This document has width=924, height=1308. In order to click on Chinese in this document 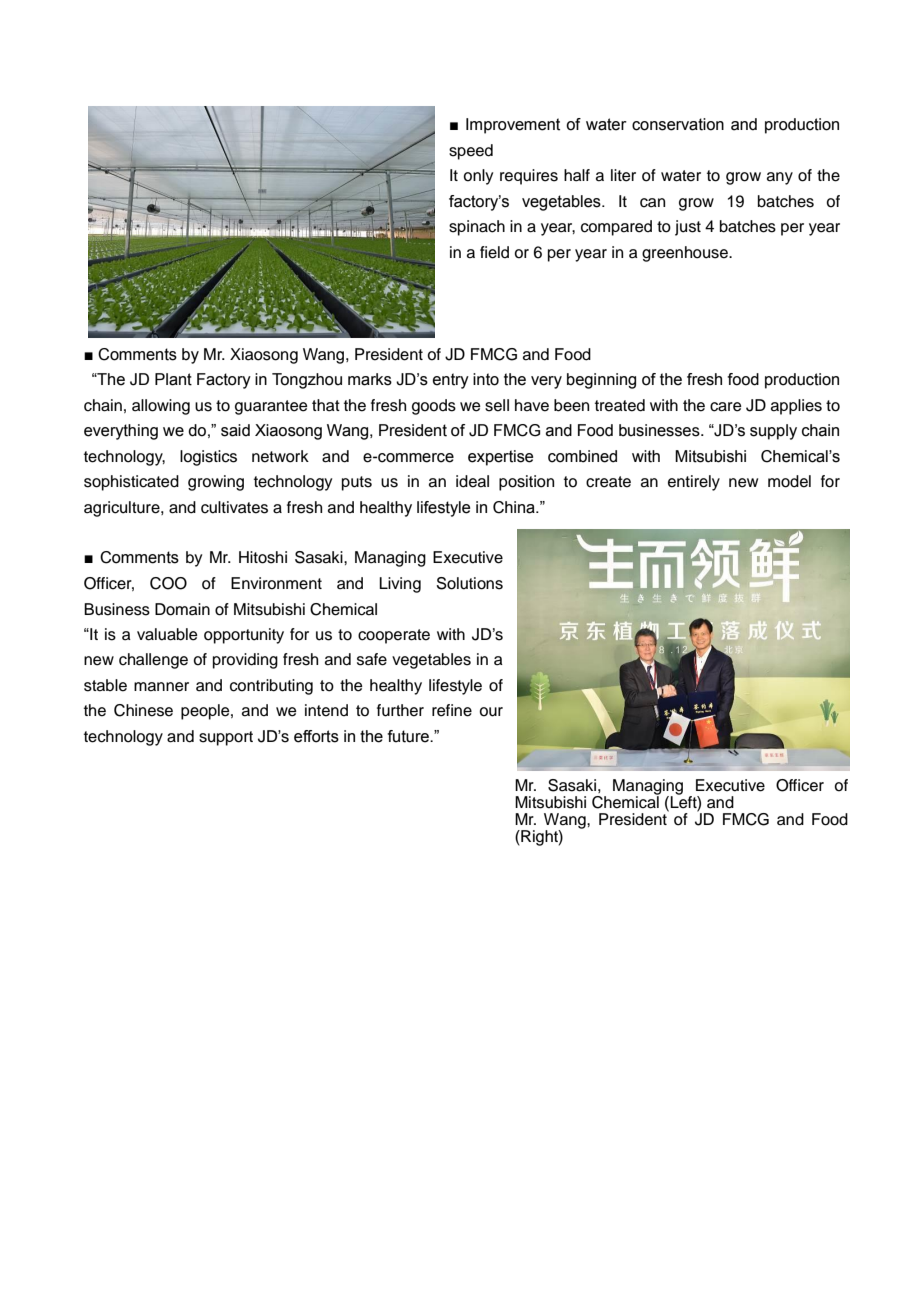, I will do `click(143, 710)`.
